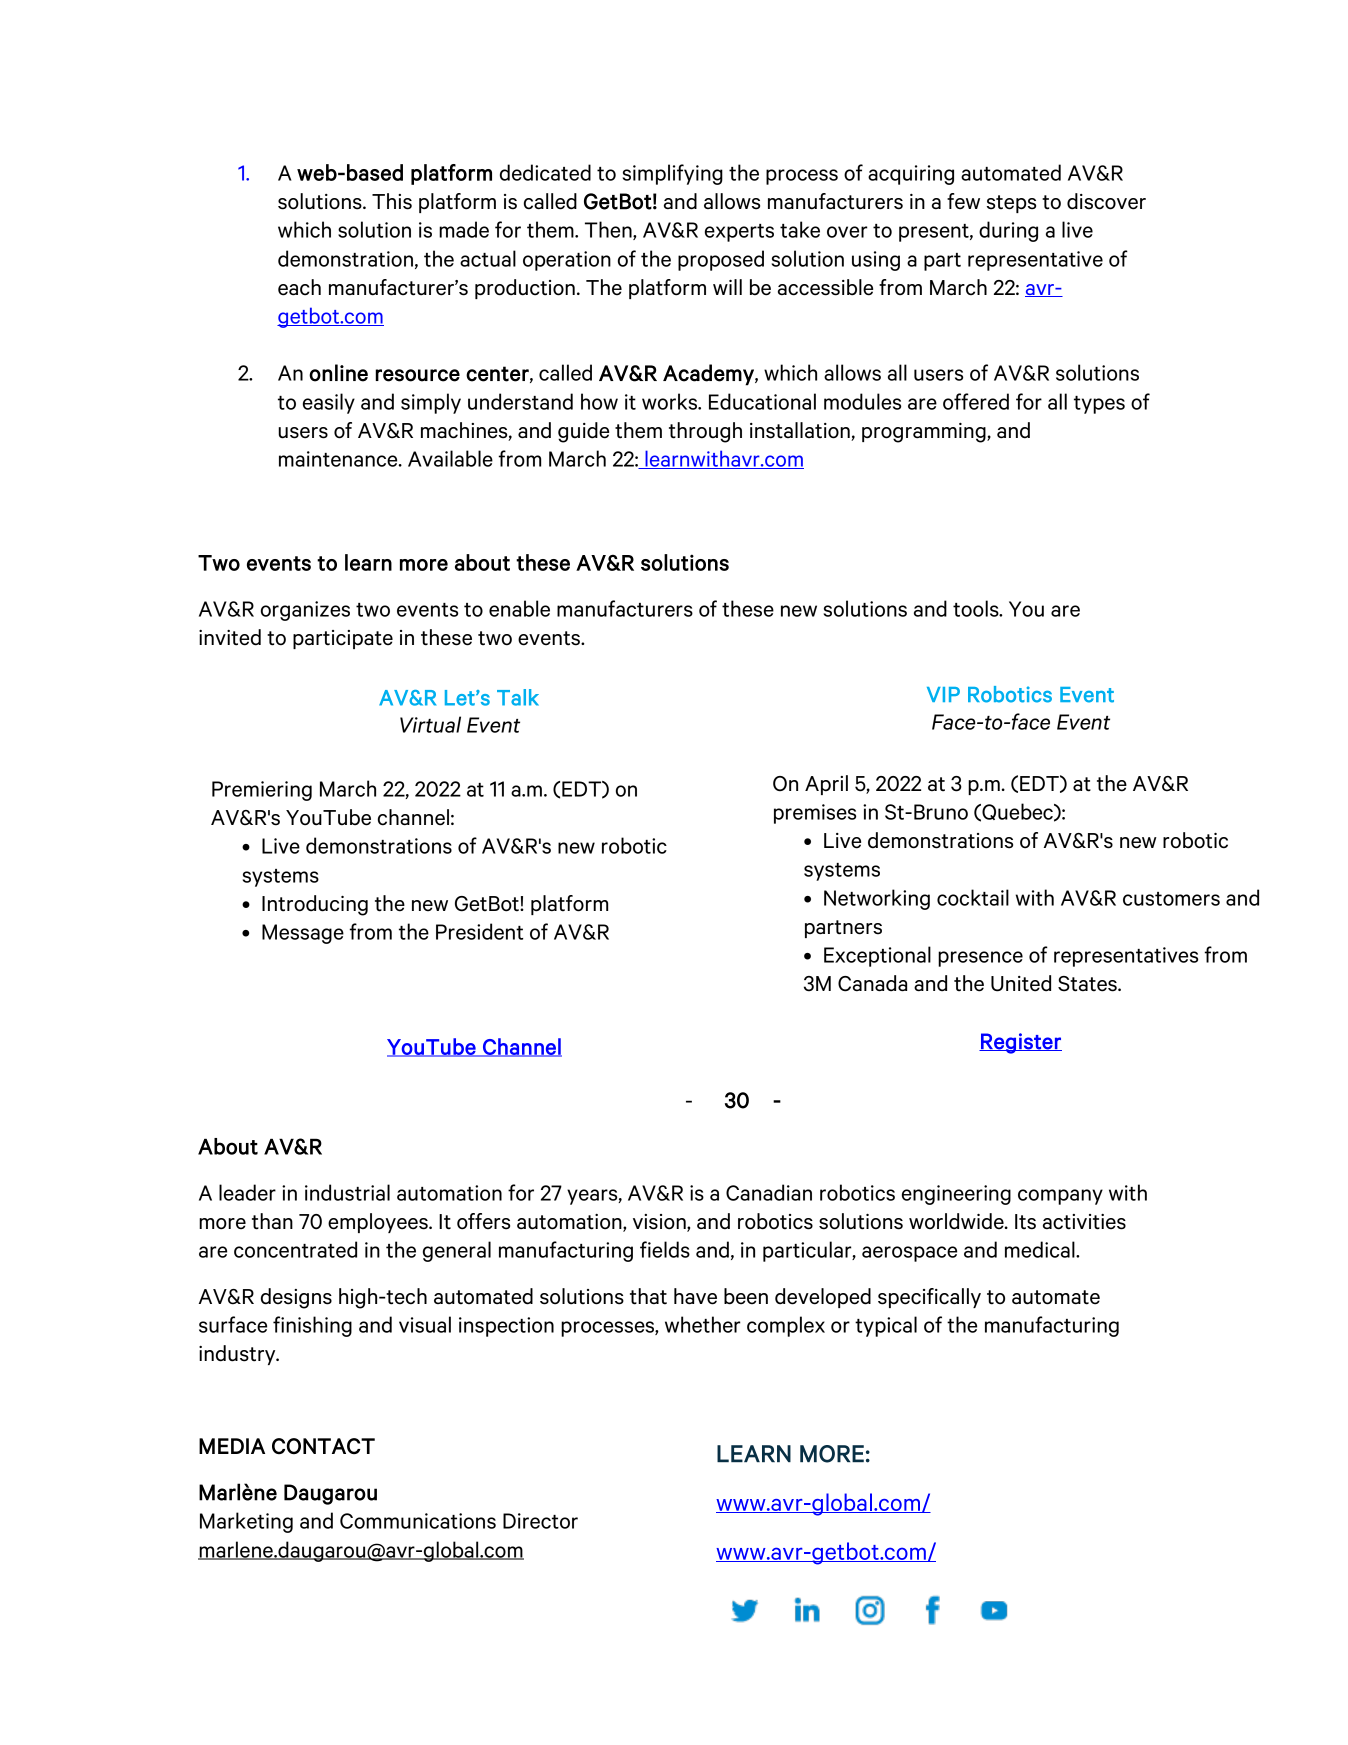 The width and height of the document is (1348, 1745). I want to click on This, so click(392, 201).
